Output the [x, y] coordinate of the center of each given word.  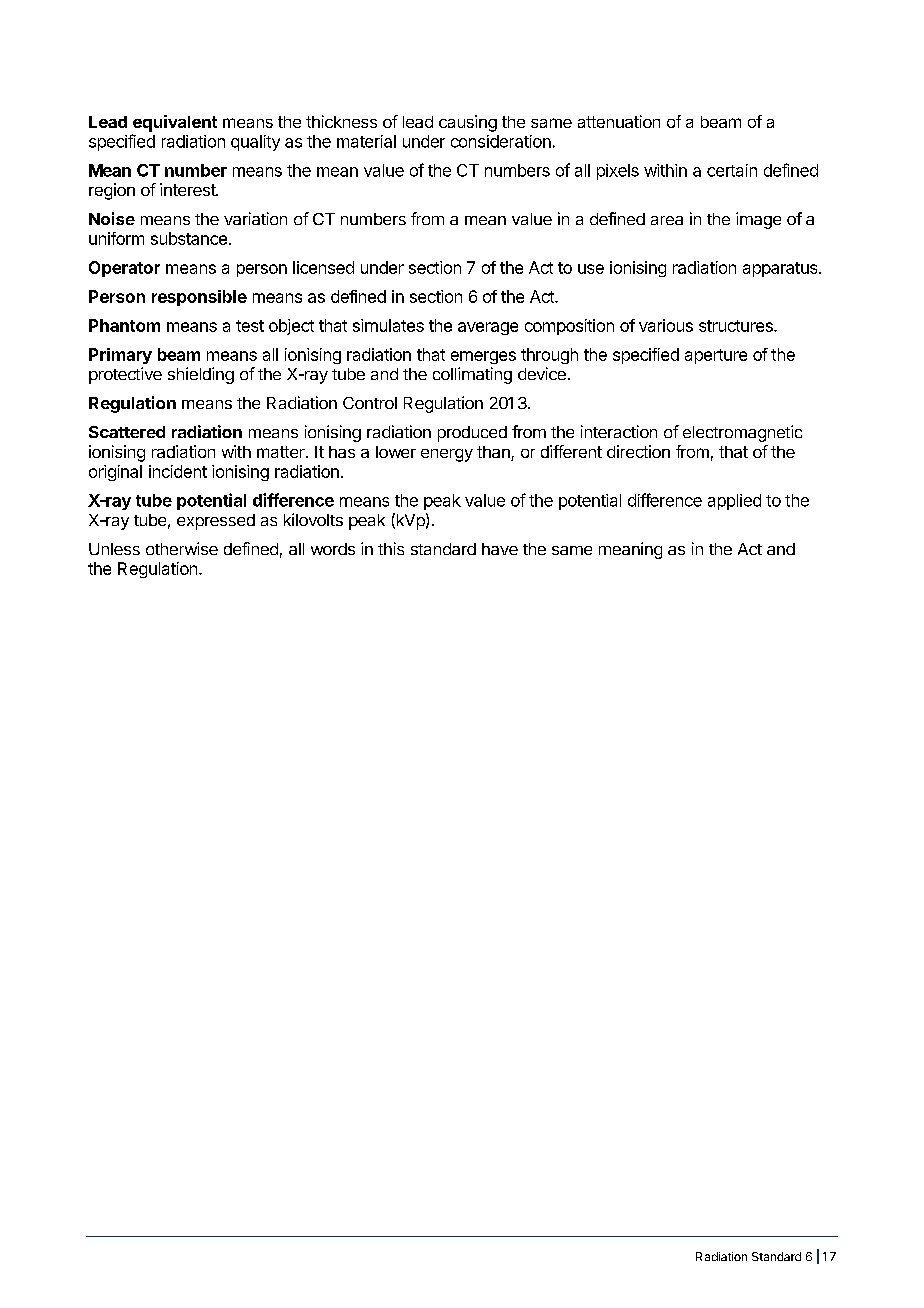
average [488, 328]
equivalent [175, 123]
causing [468, 123]
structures [737, 326]
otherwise [182, 548]
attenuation [619, 121]
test [250, 326]
